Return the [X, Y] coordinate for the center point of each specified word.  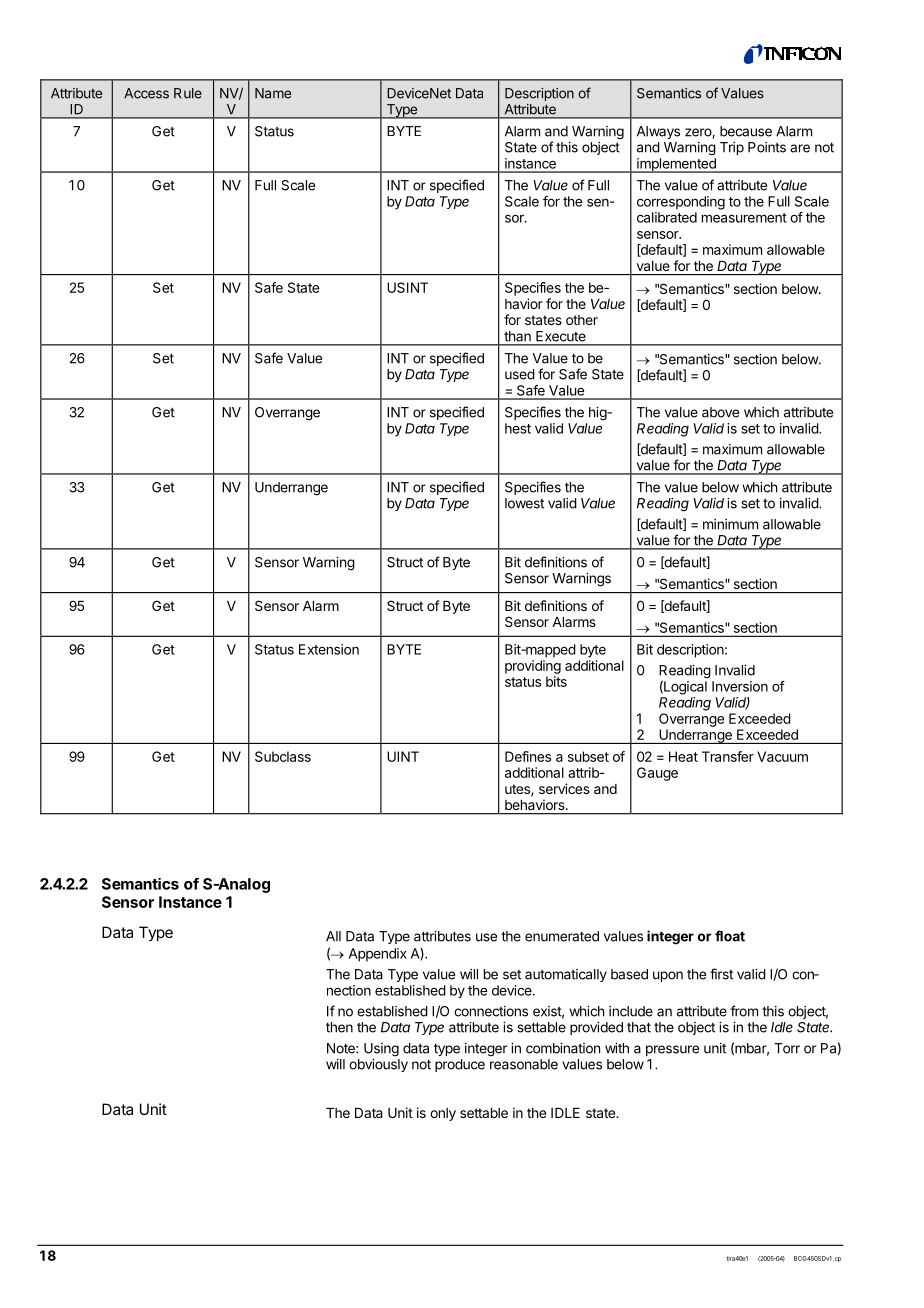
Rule [188, 93]
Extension [329, 649]
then [339, 1027]
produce [460, 1065]
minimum [730, 524]
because [746, 131]
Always [658, 132]
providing [533, 667]
